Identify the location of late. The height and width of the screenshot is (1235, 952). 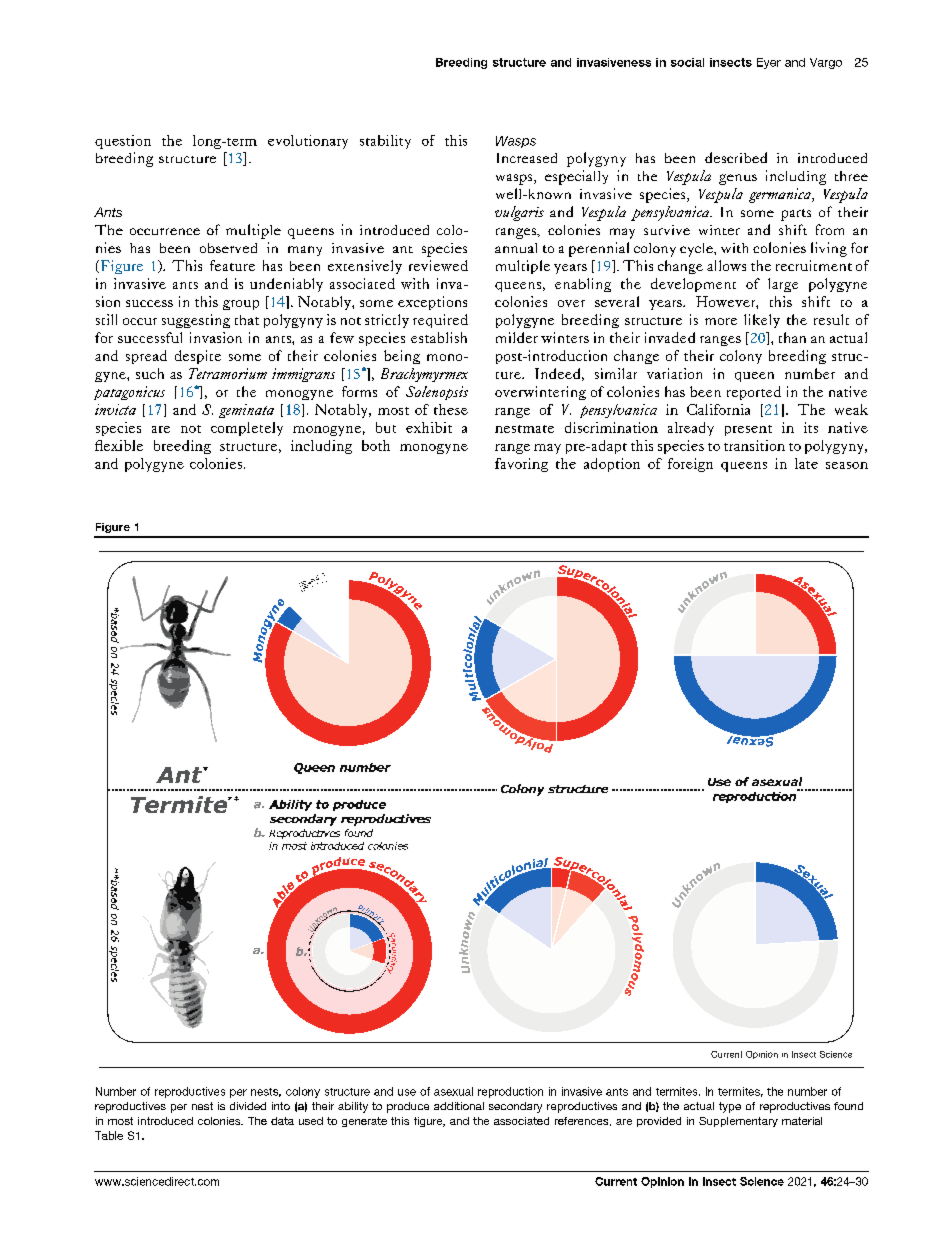
(806, 463).
